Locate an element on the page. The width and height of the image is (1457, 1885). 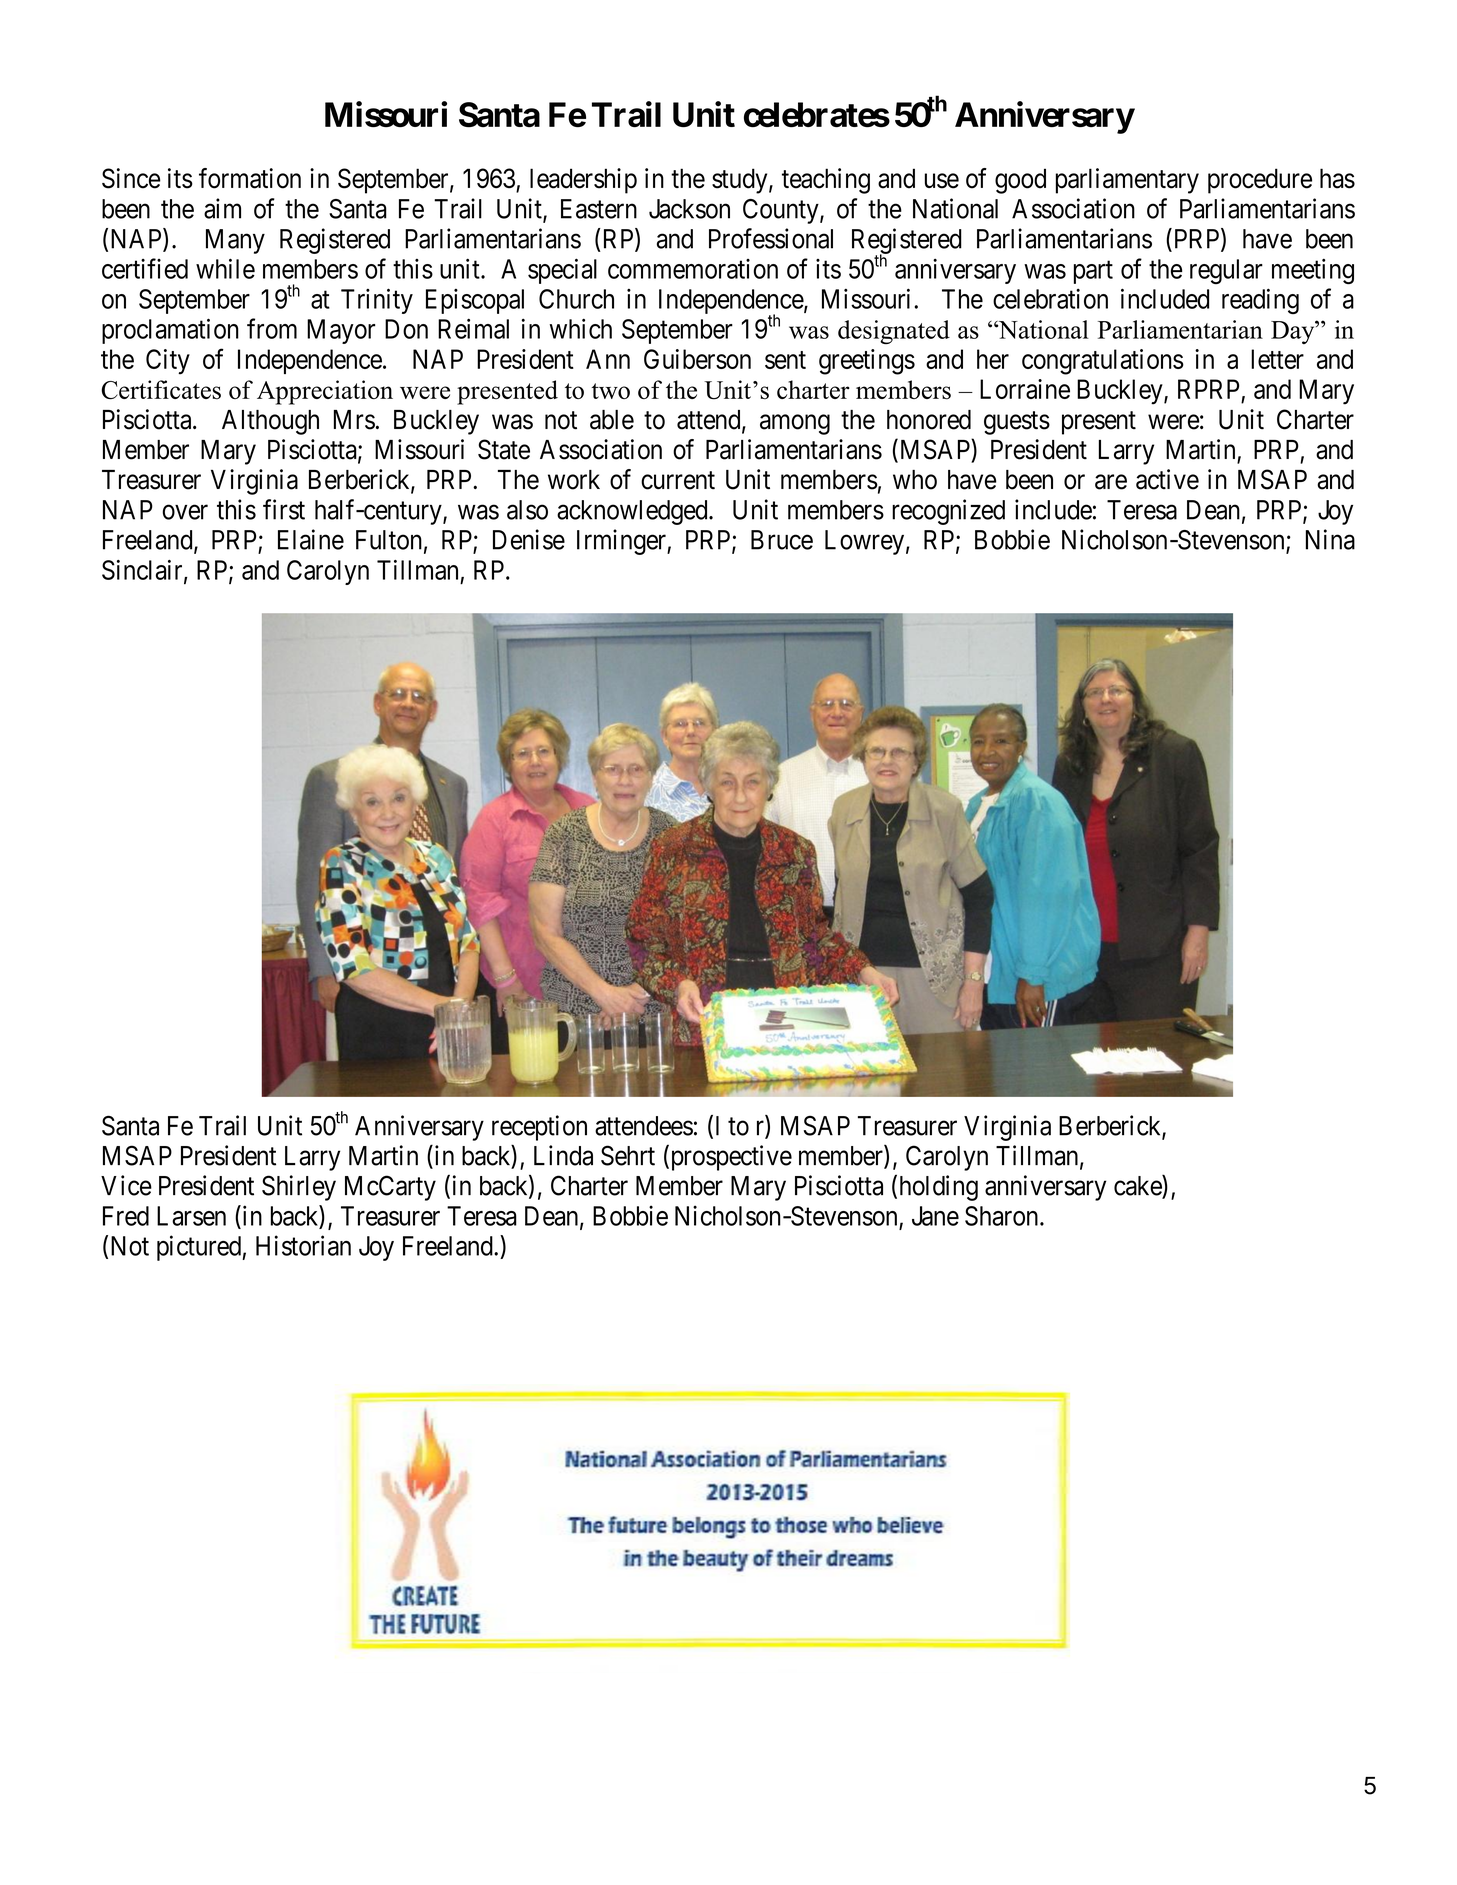
Jackson is located at coordinates (689, 209).
